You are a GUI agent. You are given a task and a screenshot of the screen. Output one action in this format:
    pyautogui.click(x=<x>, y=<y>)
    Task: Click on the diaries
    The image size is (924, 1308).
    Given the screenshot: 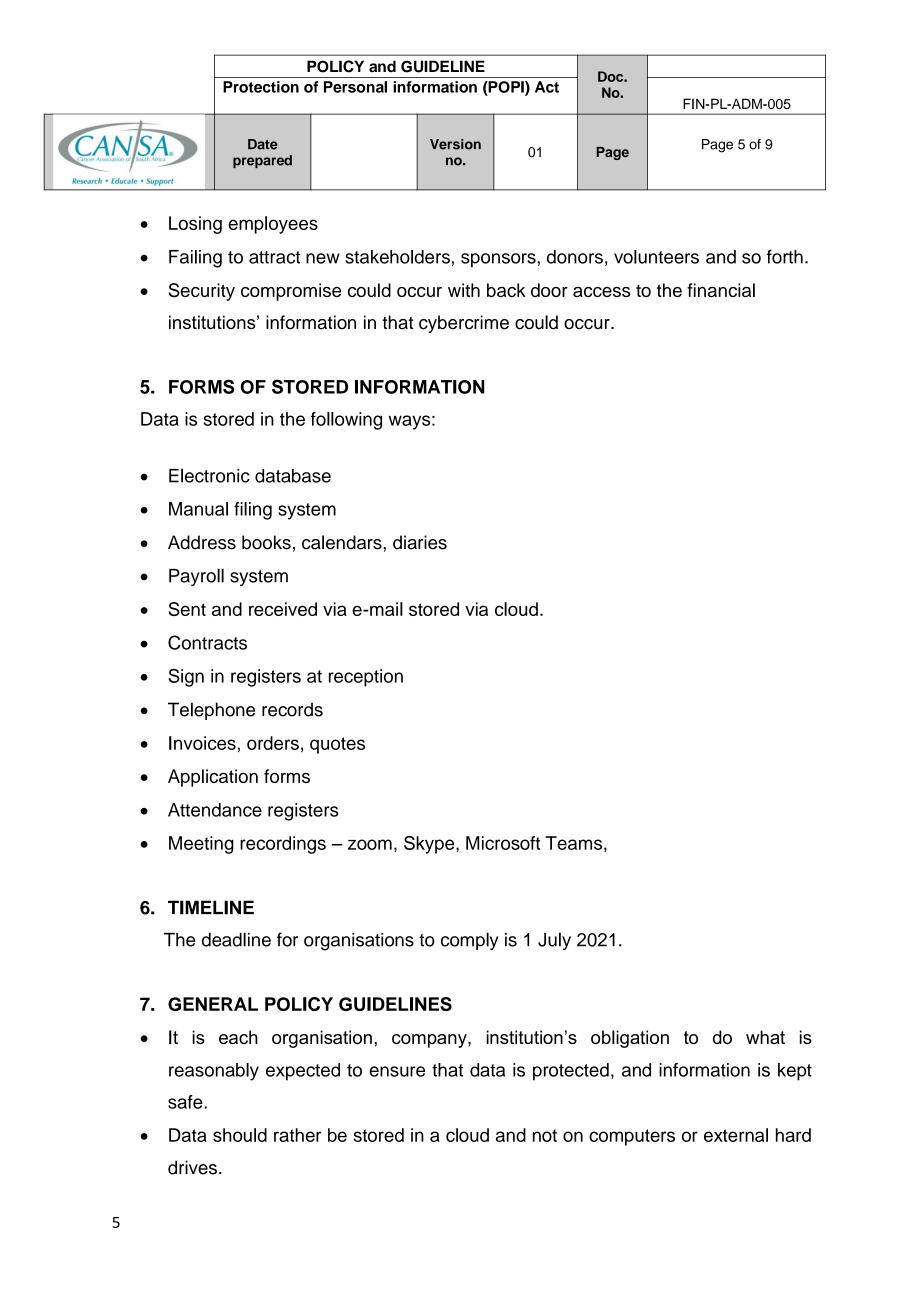 What is the action you would take?
    pyautogui.click(x=420, y=542)
